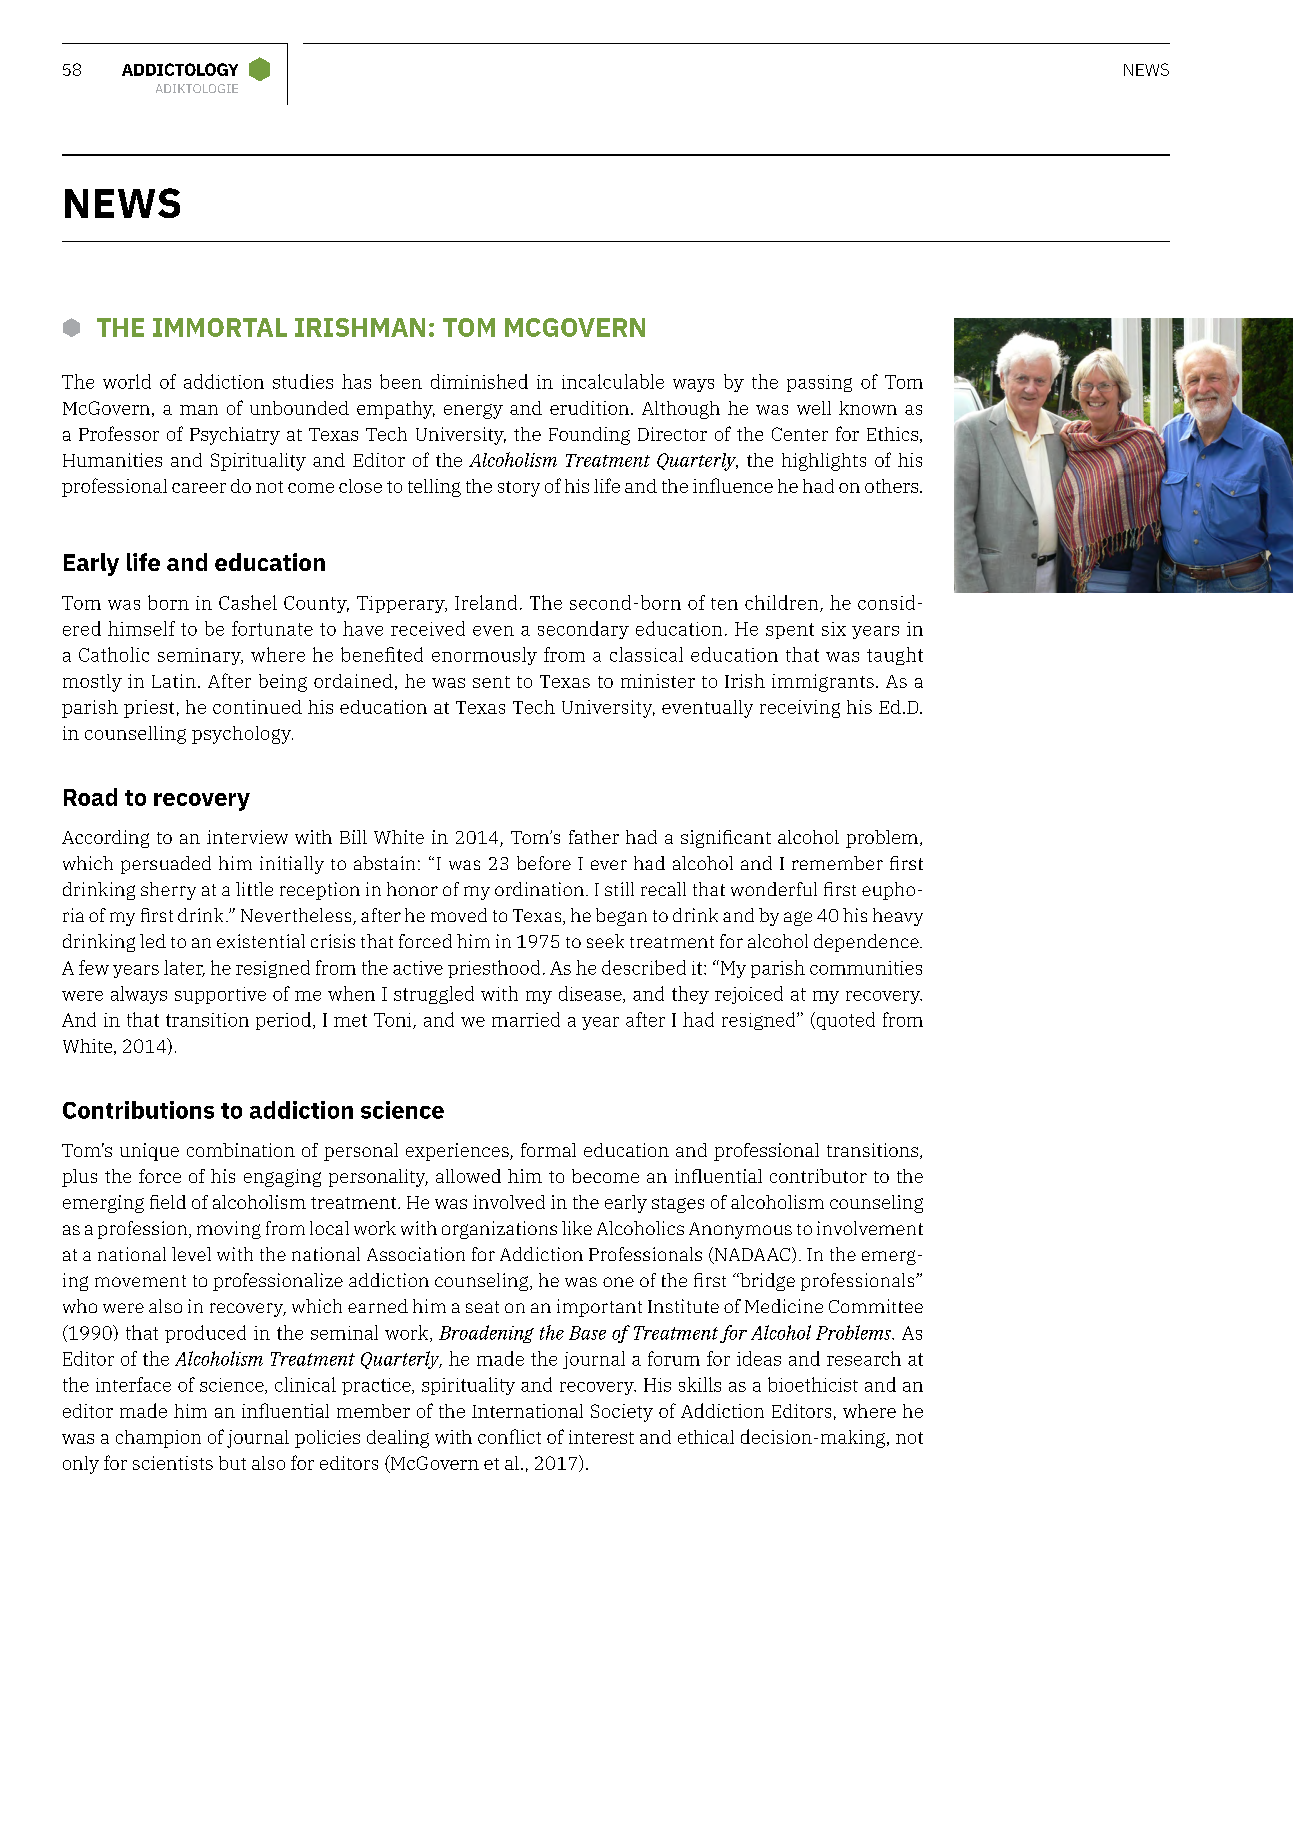  I want to click on diminished, so click(479, 381).
